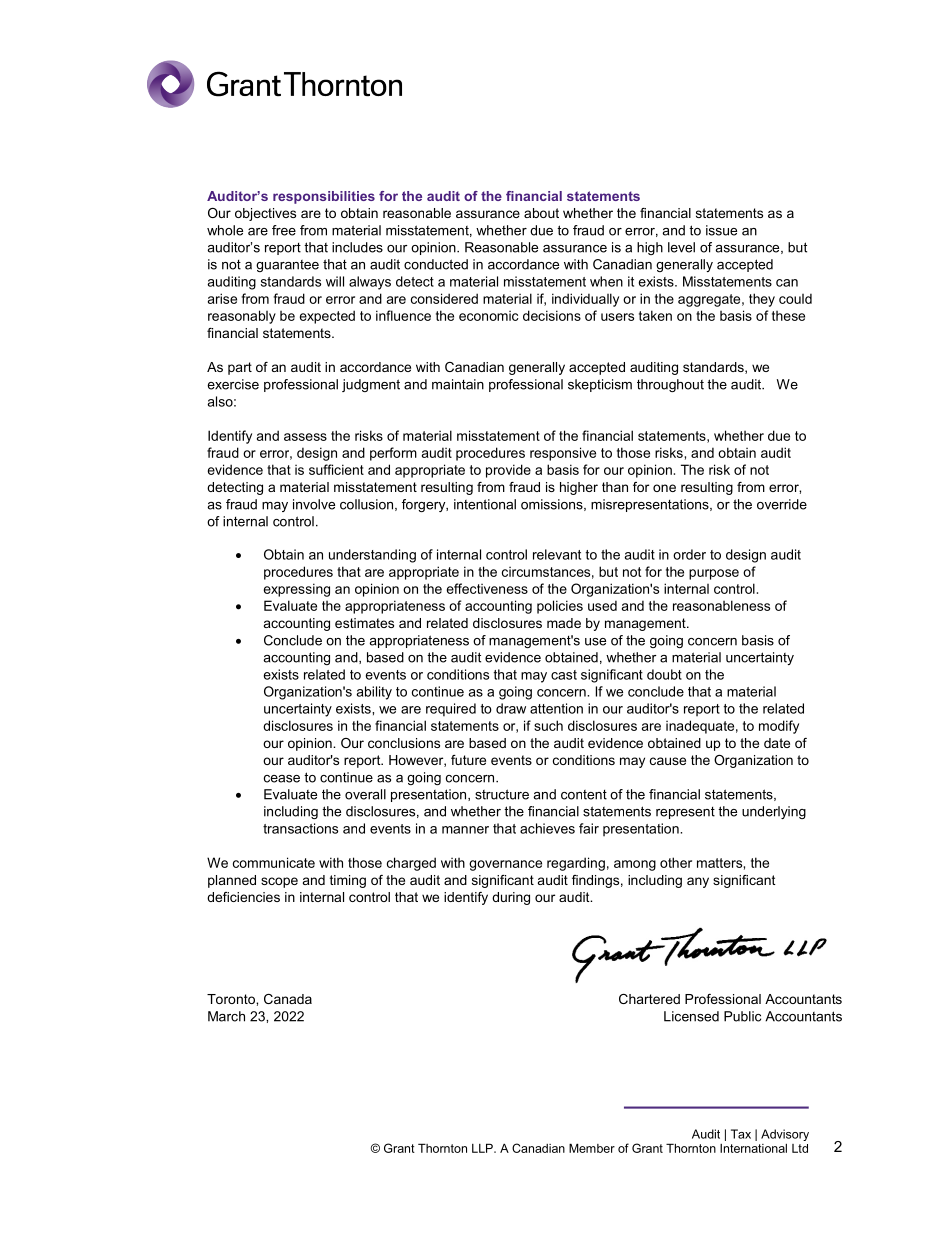  Describe the element at coordinates (288, 999) in the screenshot. I see `Canada` at that location.
